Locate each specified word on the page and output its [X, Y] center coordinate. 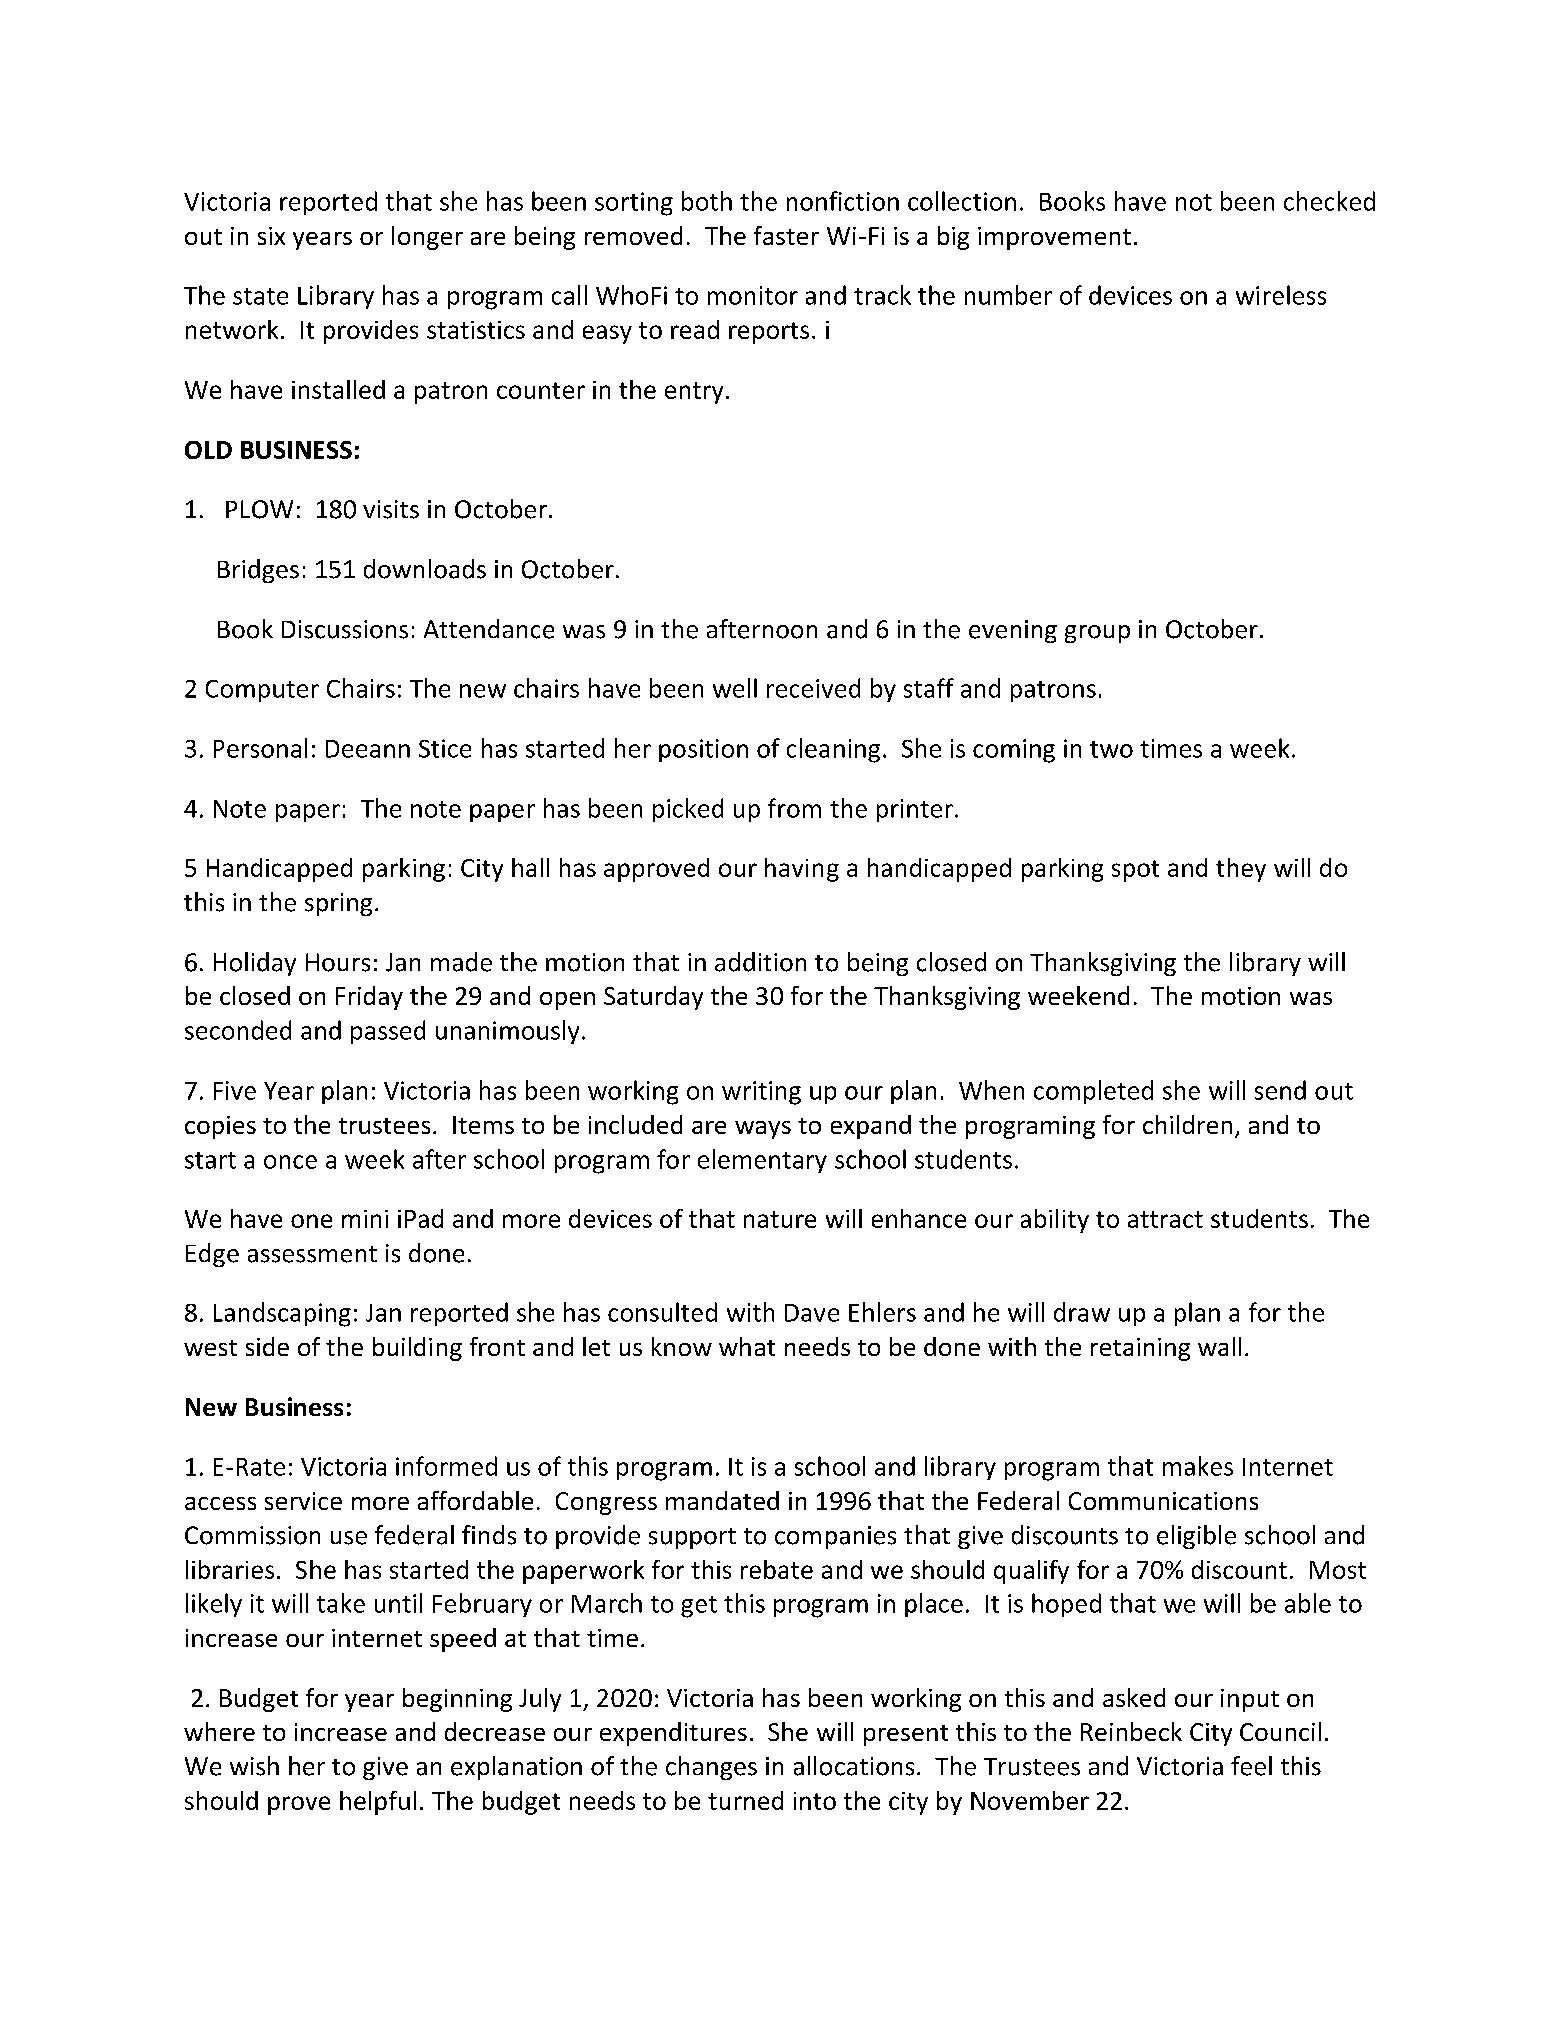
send [1280, 1090]
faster [786, 235]
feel [1251, 1766]
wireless [1281, 295]
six [271, 236]
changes [711, 1768]
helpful [378, 1803]
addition [760, 962]
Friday [369, 998]
